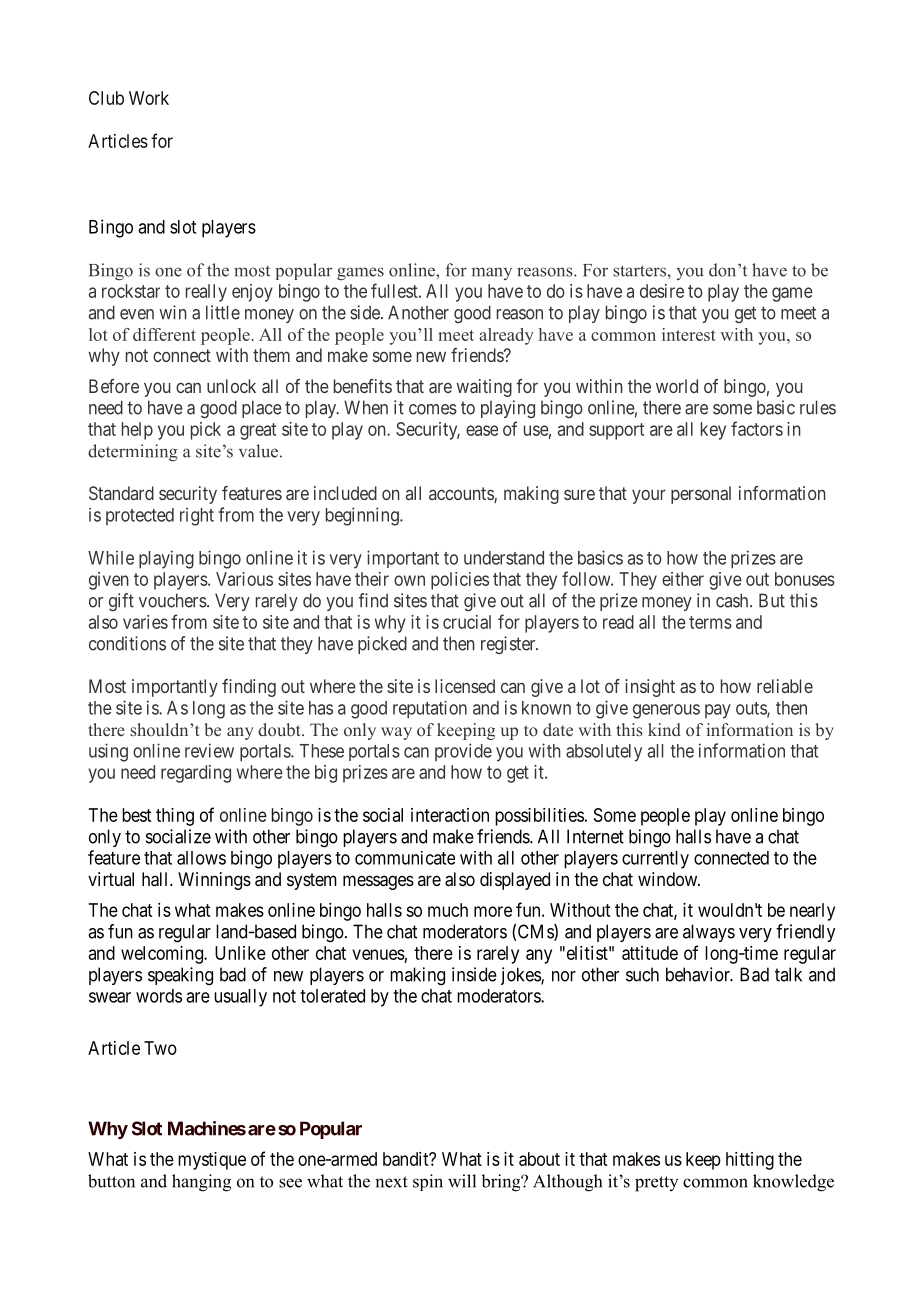  I want to click on starters, so click(639, 271).
